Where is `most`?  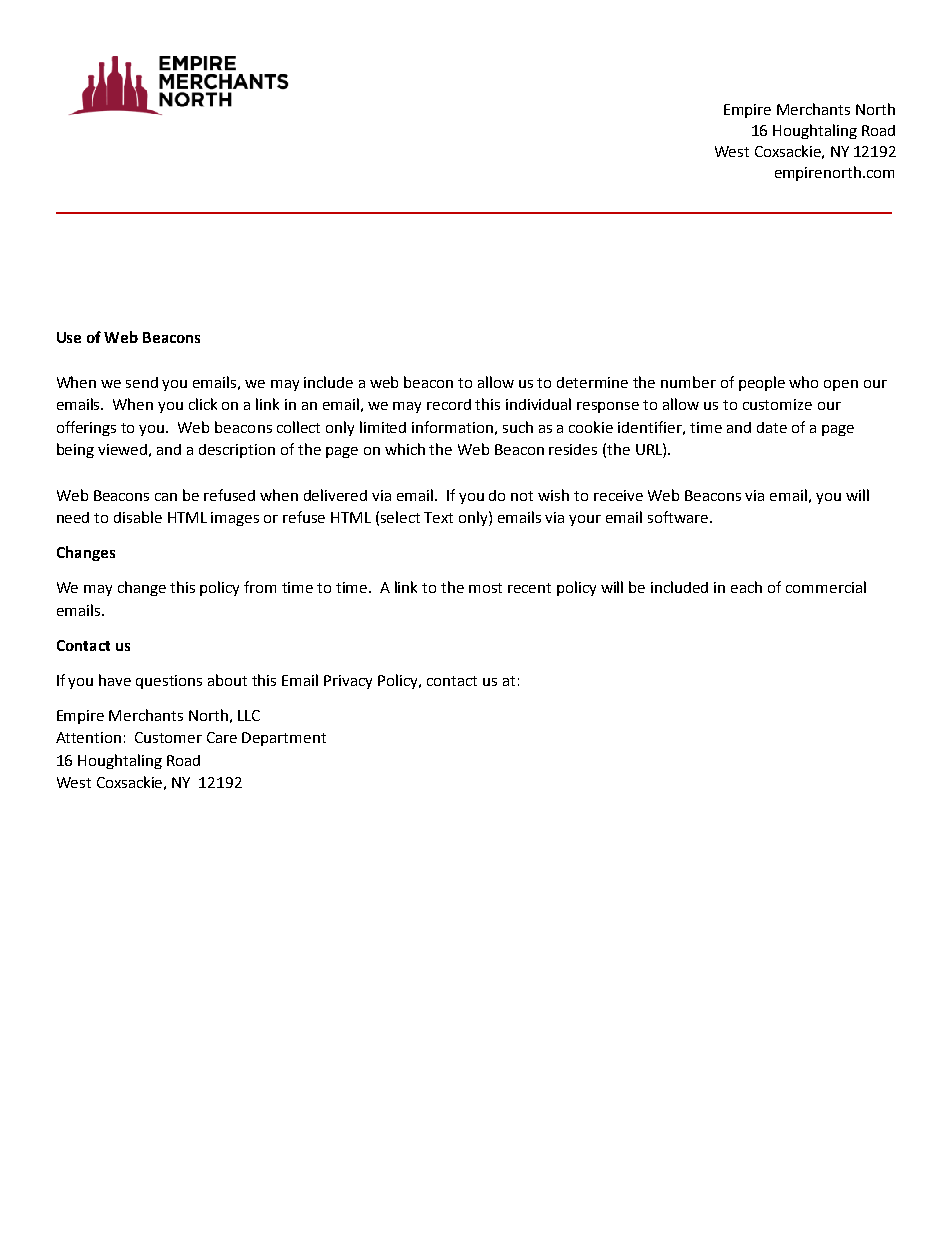 most is located at coordinates (485, 588).
